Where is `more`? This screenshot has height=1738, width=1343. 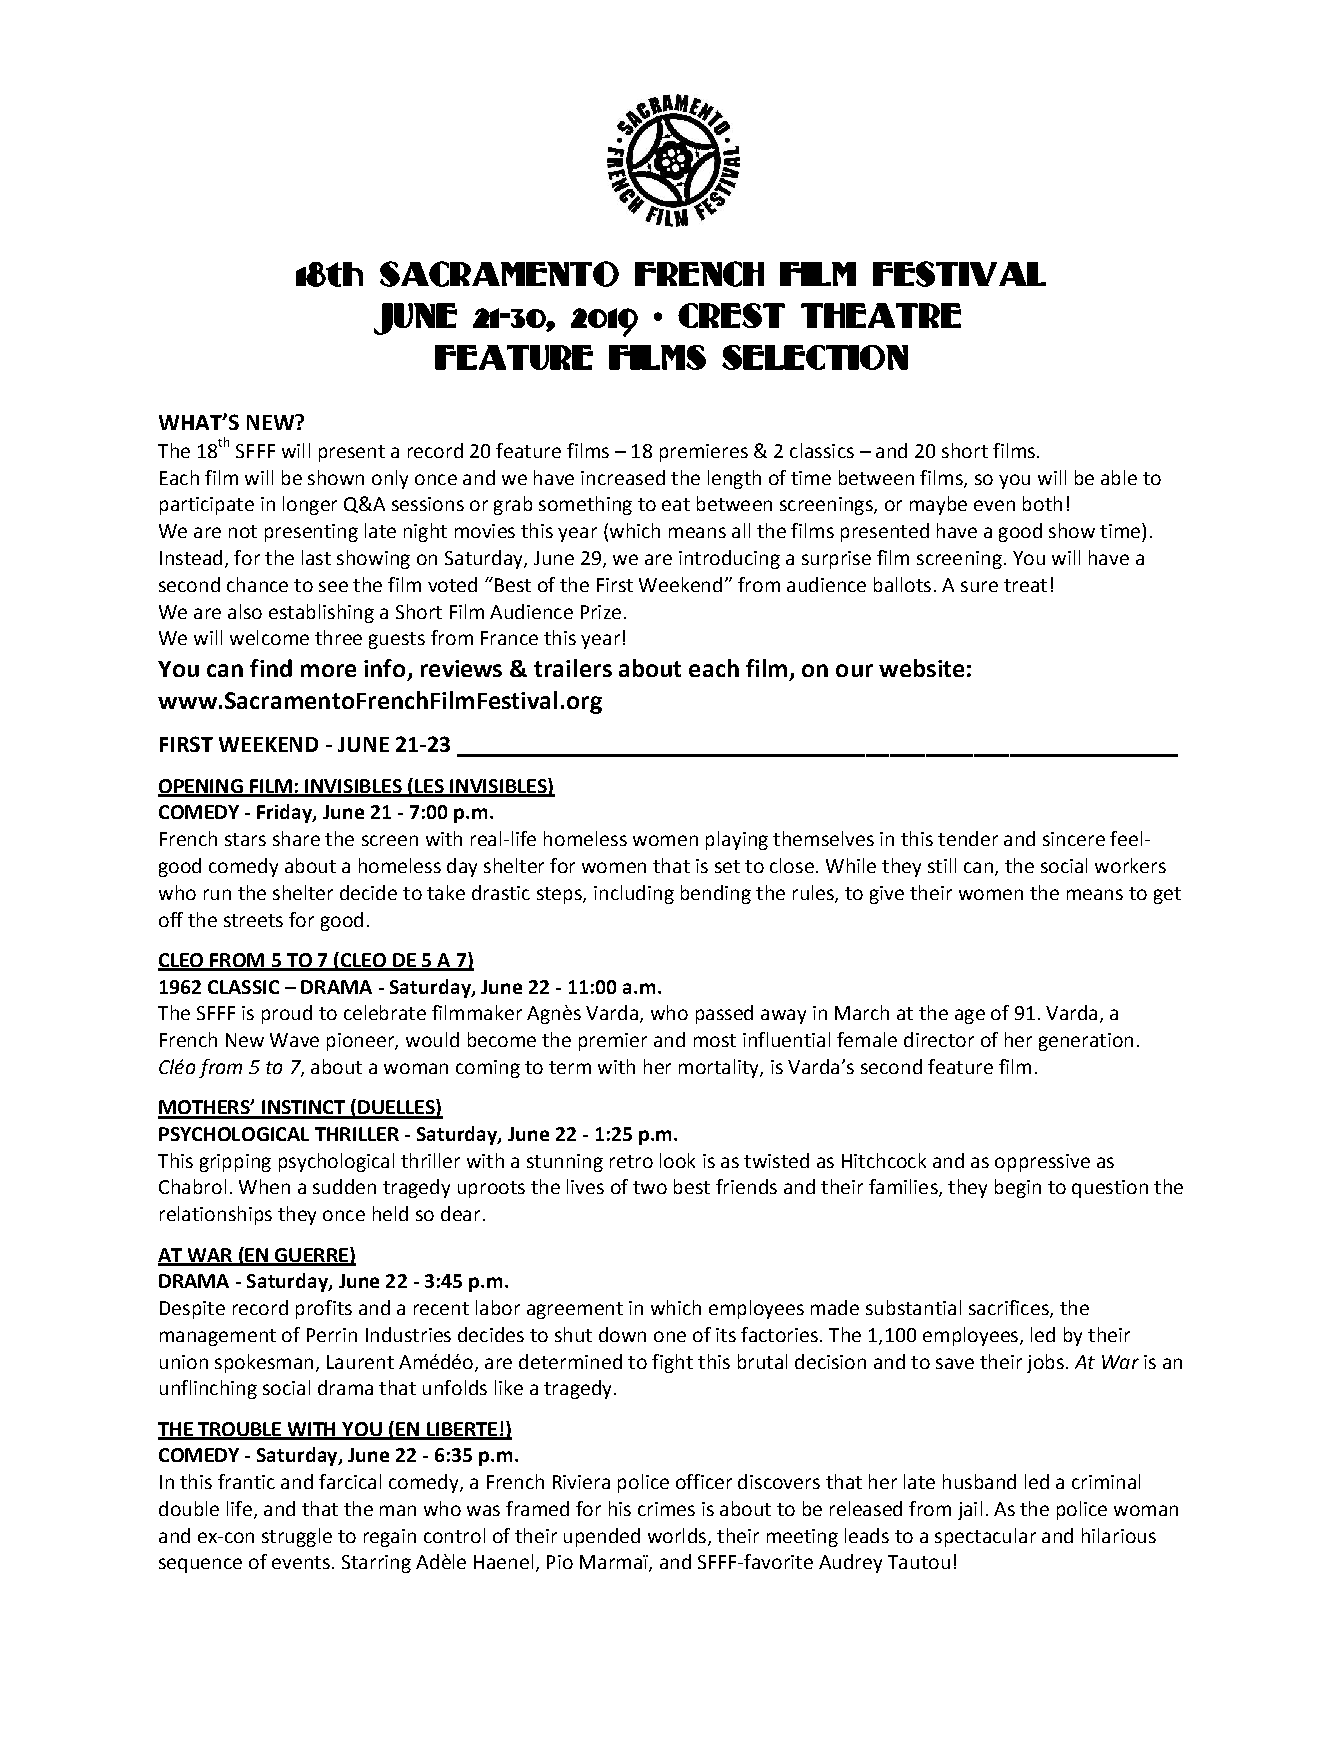 more is located at coordinates (328, 670).
